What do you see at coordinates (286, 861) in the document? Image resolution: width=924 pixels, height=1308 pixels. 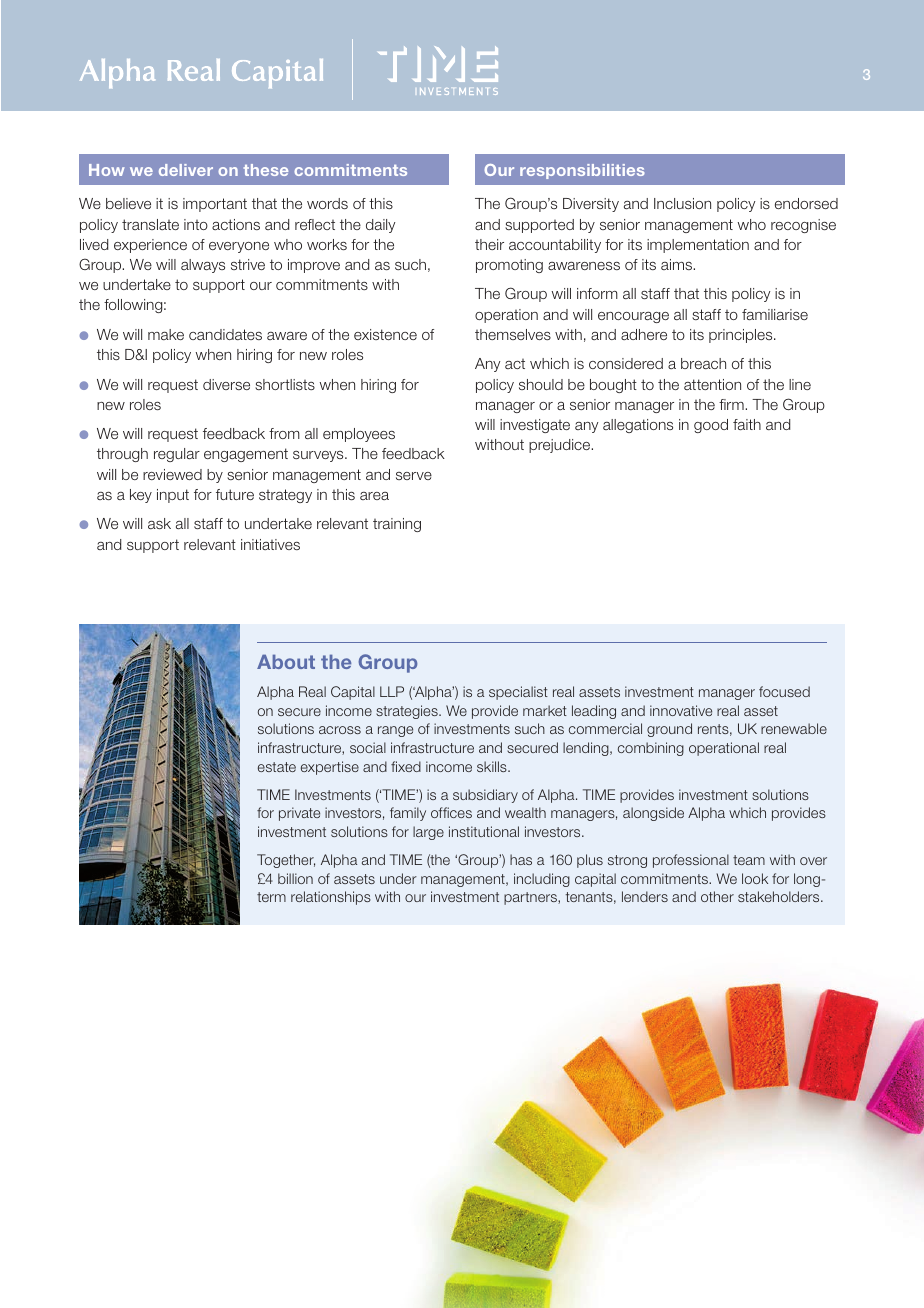 I see `Together` at bounding box center [286, 861].
